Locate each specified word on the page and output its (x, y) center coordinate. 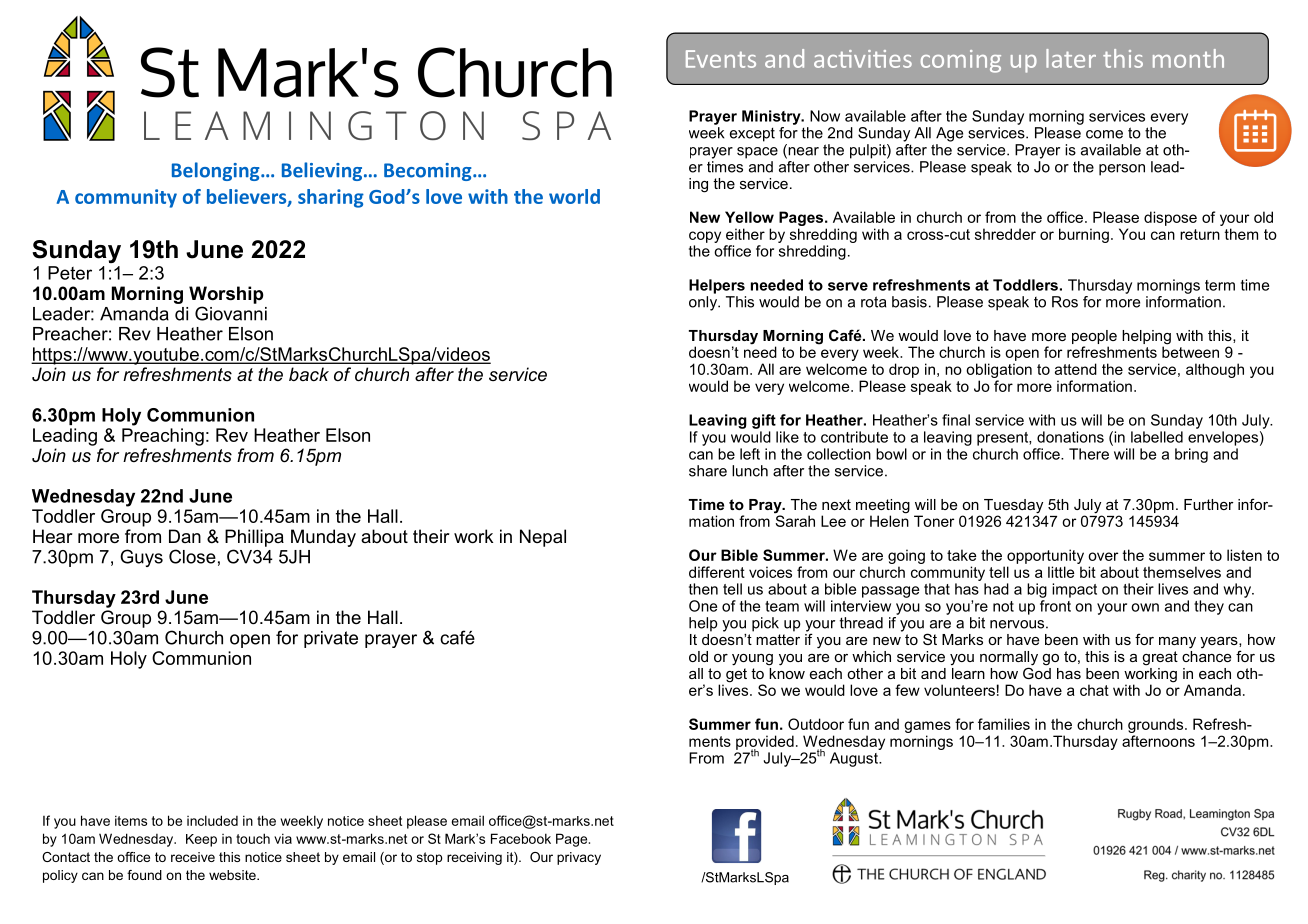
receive (193, 857)
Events (721, 59)
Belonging (217, 171)
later (1071, 58)
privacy (579, 858)
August (855, 759)
